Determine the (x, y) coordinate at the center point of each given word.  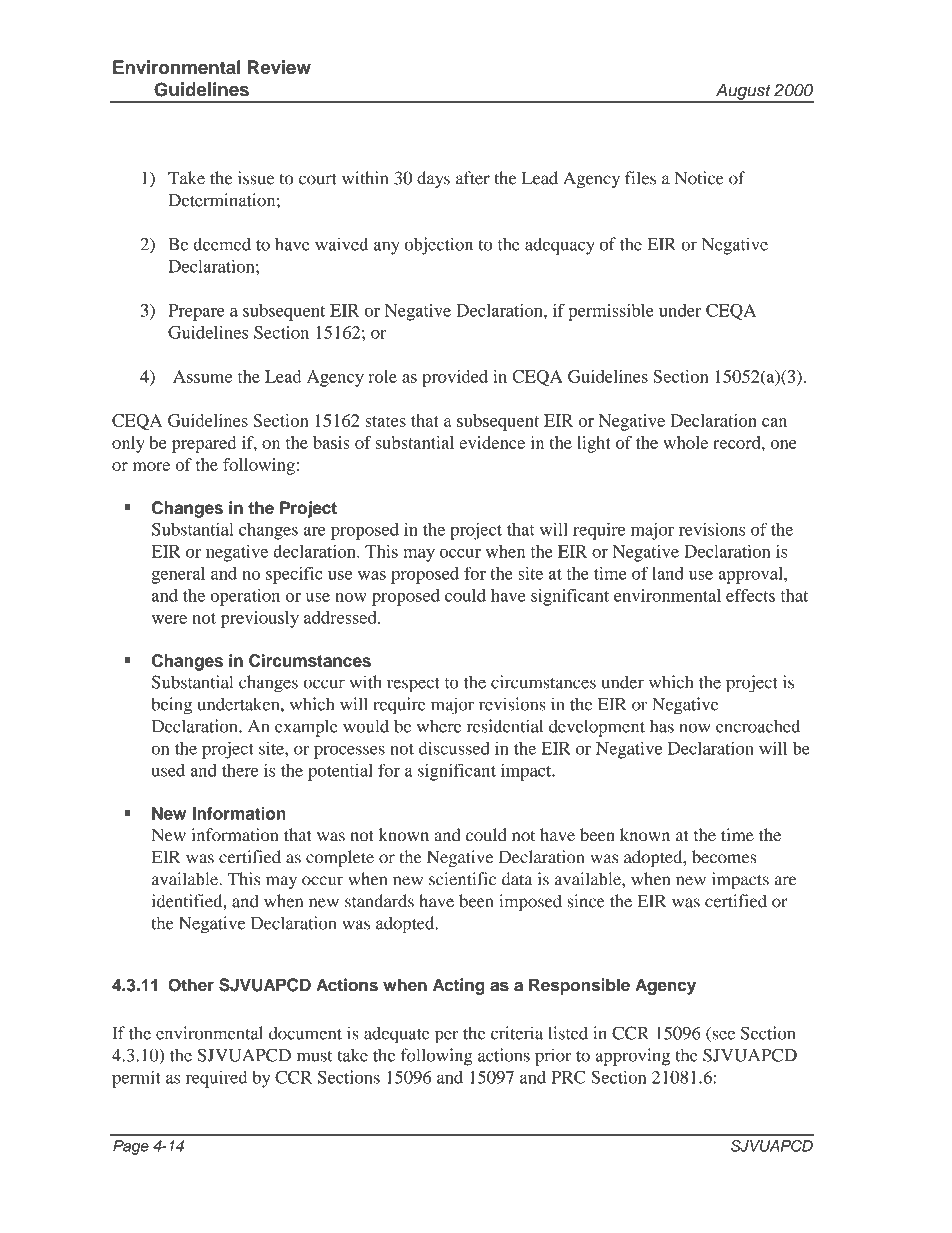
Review (279, 67)
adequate (397, 1035)
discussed (454, 748)
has (662, 726)
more (151, 466)
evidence (492, 442)
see (722, 1036)
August (743, 92)
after (473, 178)
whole (685, 442)
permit (136, 1079)
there (240, 770)
